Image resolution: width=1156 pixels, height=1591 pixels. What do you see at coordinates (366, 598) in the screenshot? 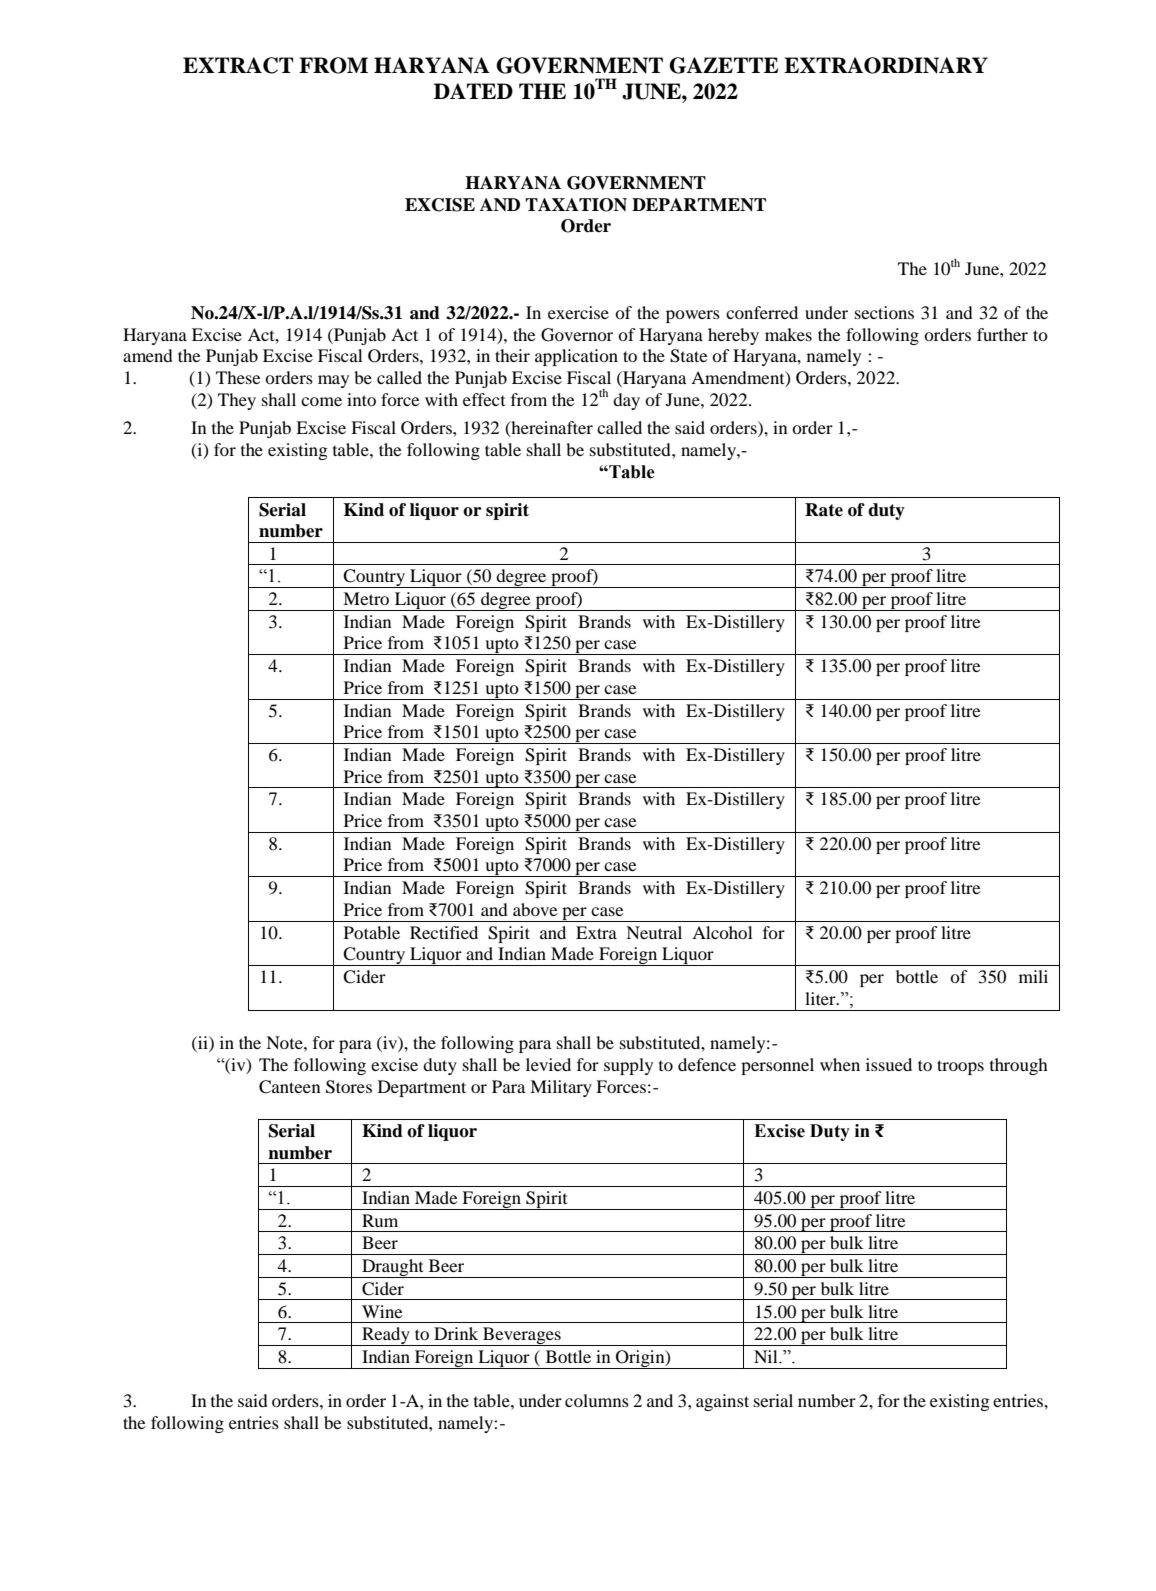
I see `Metro` at bounding box center [366, 598].
